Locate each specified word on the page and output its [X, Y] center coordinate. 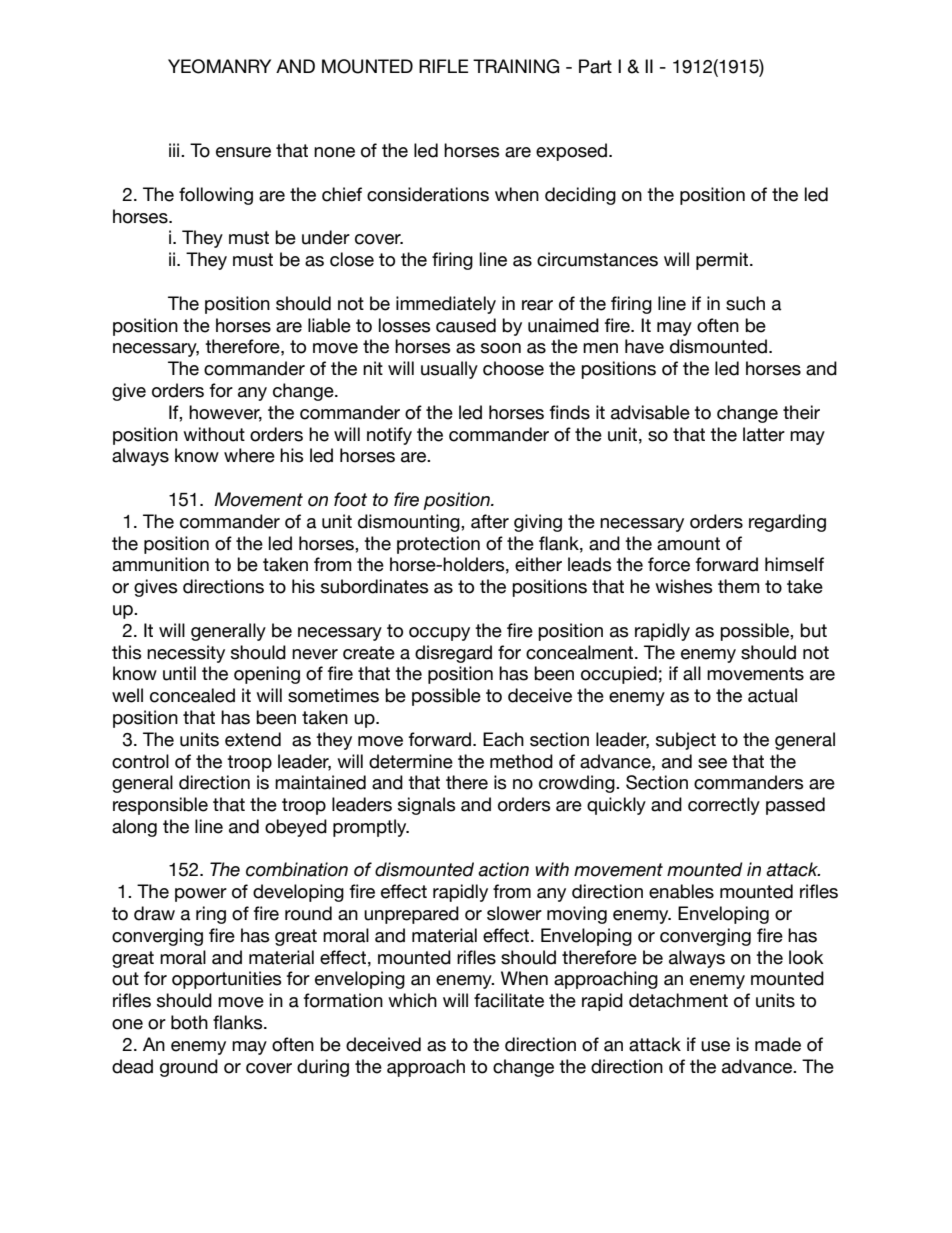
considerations [428, 194]
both [189, 1022]
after [490, 521]
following [216, 196]
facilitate [509, 1000]
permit [723, 261]
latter [764, 434]
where [249, 455]
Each [503, 739]
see [712, 763]
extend [253, 739]
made [778, 1044]
